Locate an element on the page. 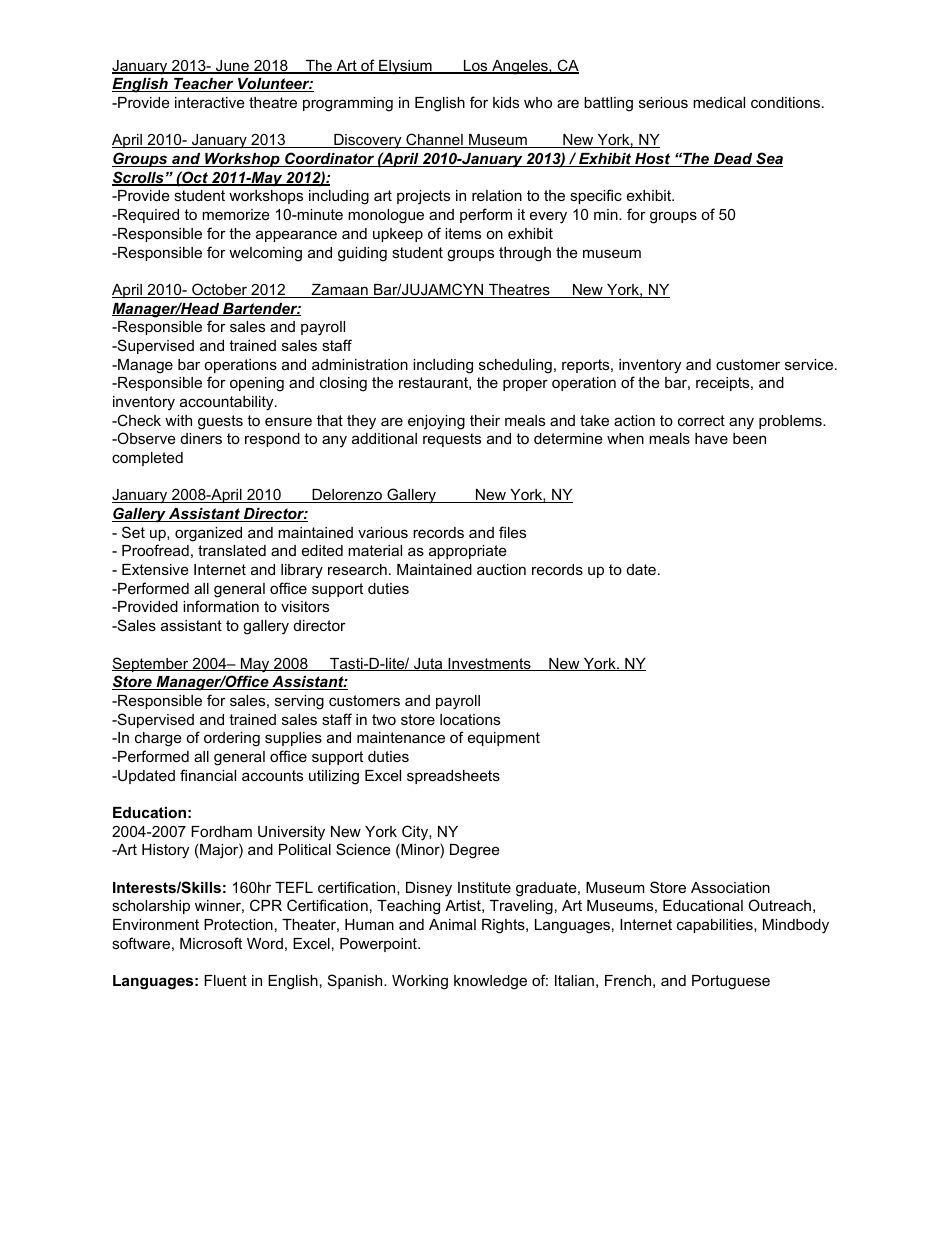  kids is located at coordinates (506, 102).
